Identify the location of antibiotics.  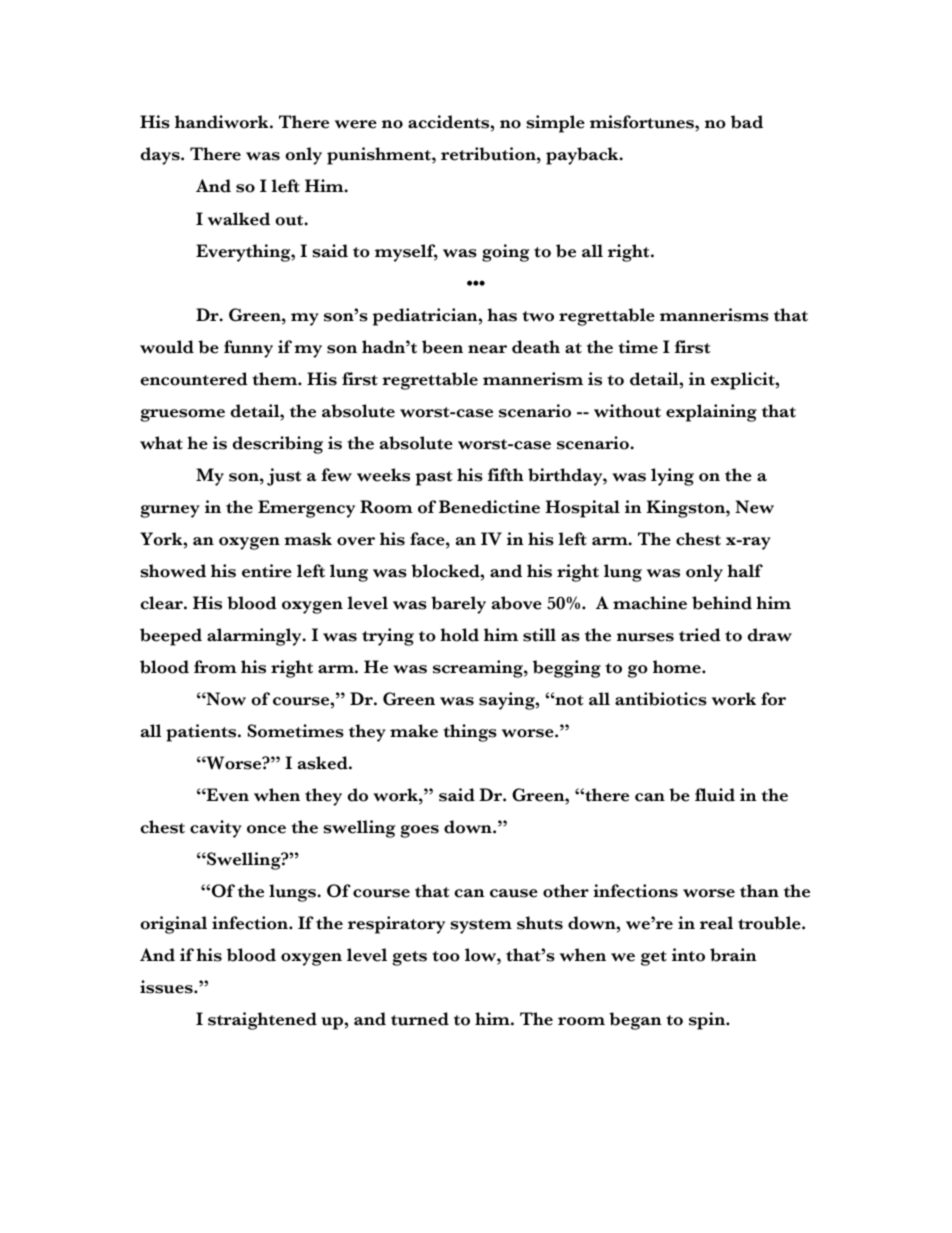
(661, 699).
